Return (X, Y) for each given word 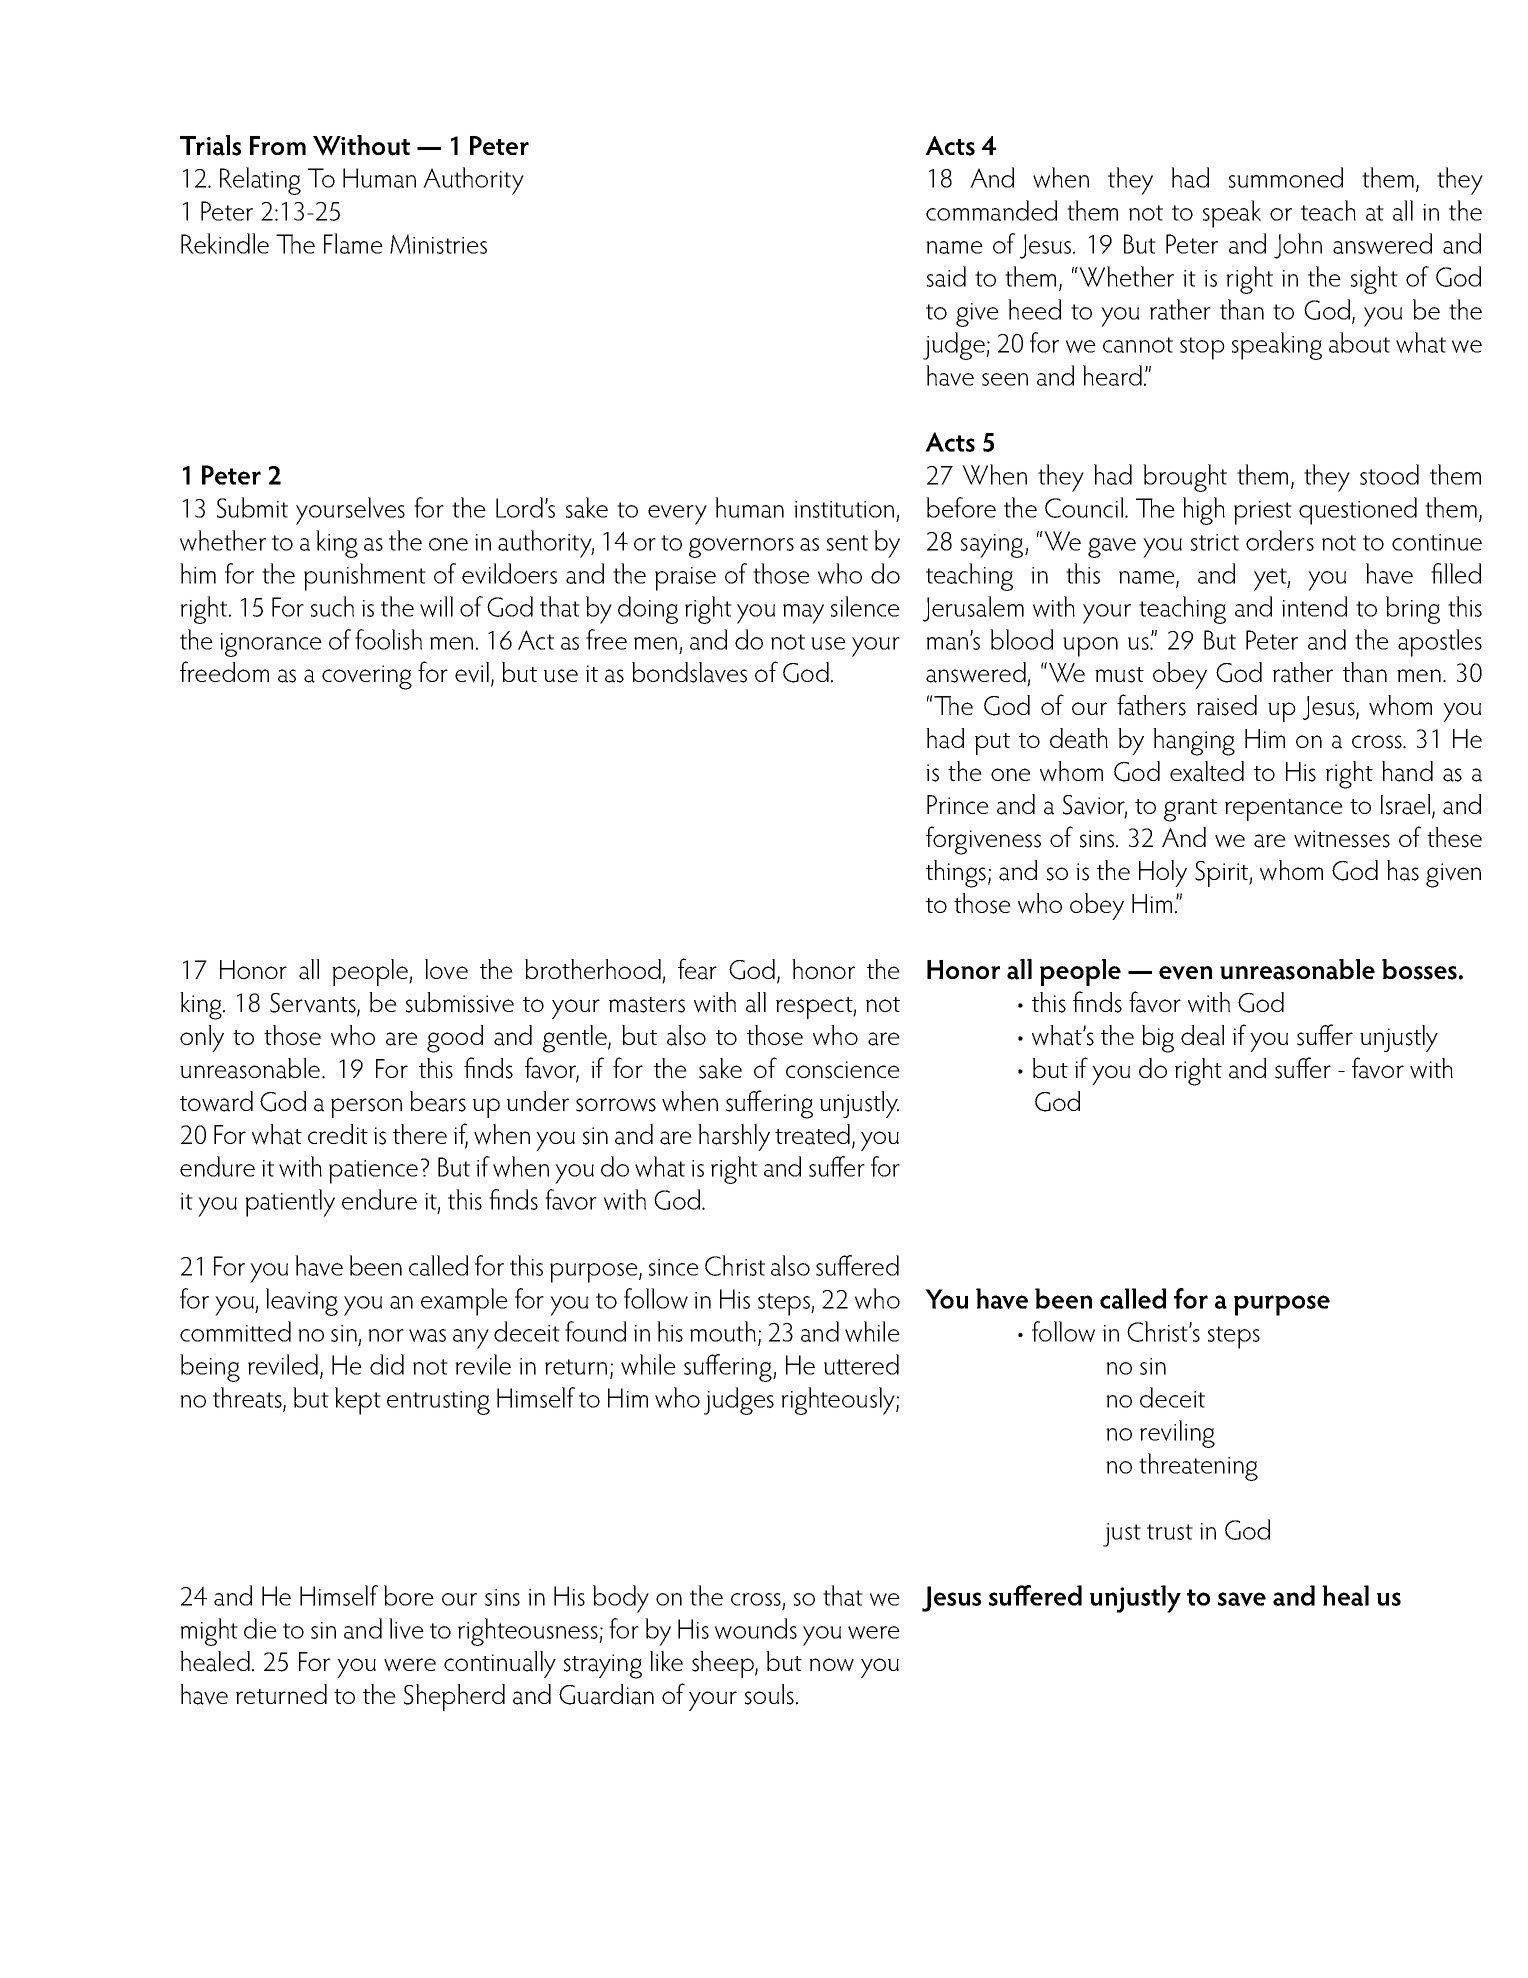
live (406, 1628)
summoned (1286, 177)
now (831, 1665)
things (956, 874)
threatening (1198, 1467)
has (1403, 870)
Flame (353, 243)
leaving (302, 1302)
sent (847, 543)
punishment (365, 577)
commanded (991, 210)
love (446, 969)
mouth (723, 1331)
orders (1280, 540)
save (1242, 1599)
